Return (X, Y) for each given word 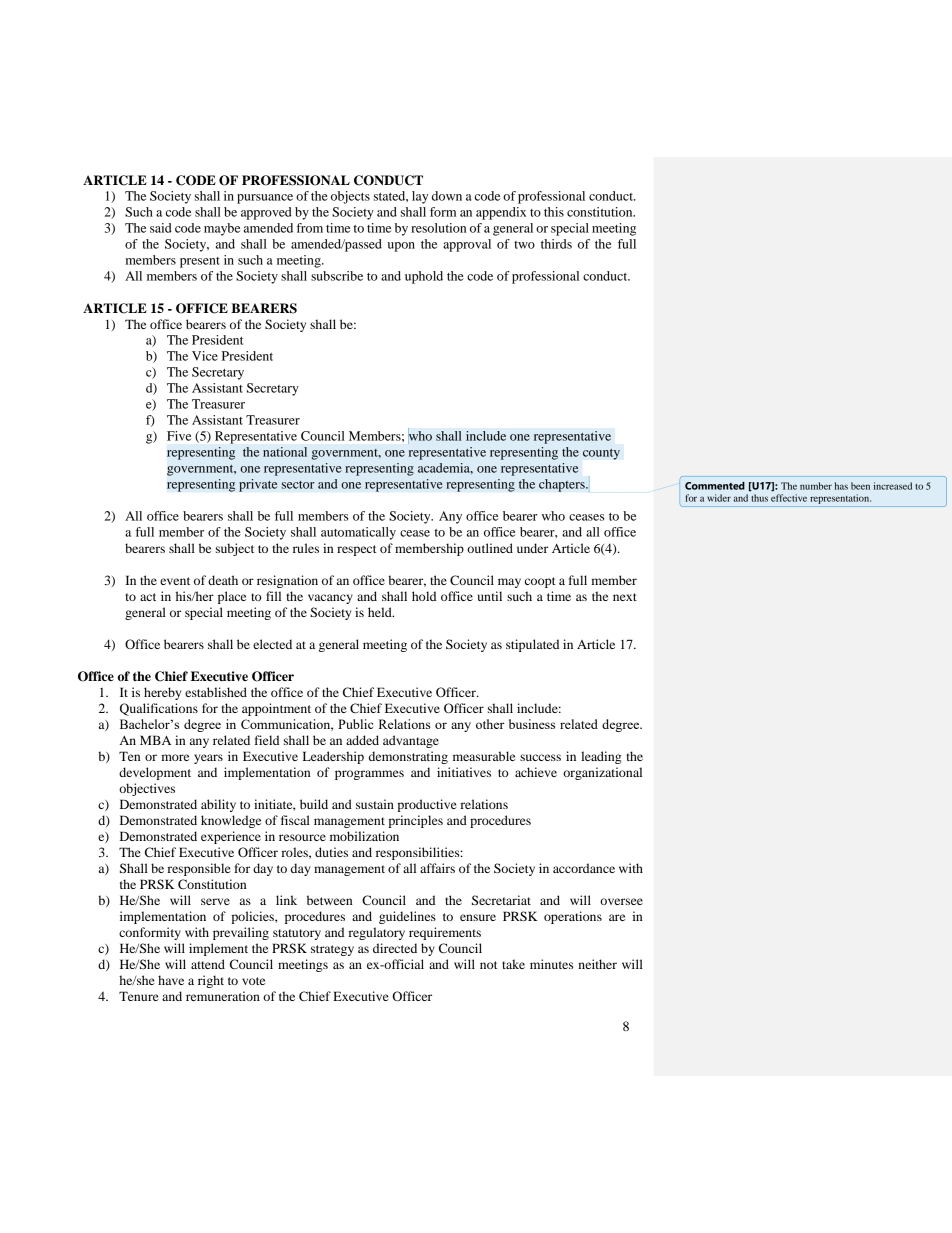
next (625, 597)
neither (597, 964)
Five (179, 436)
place (232, 597)
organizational (602, 773)
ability (218, 805)
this (554, 212)
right (211, 981)
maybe (222, 229)
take (513, 964)
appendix (501, 213)
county (601, 454)
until (490, 596)
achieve (536, 772)
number (816, 486)
